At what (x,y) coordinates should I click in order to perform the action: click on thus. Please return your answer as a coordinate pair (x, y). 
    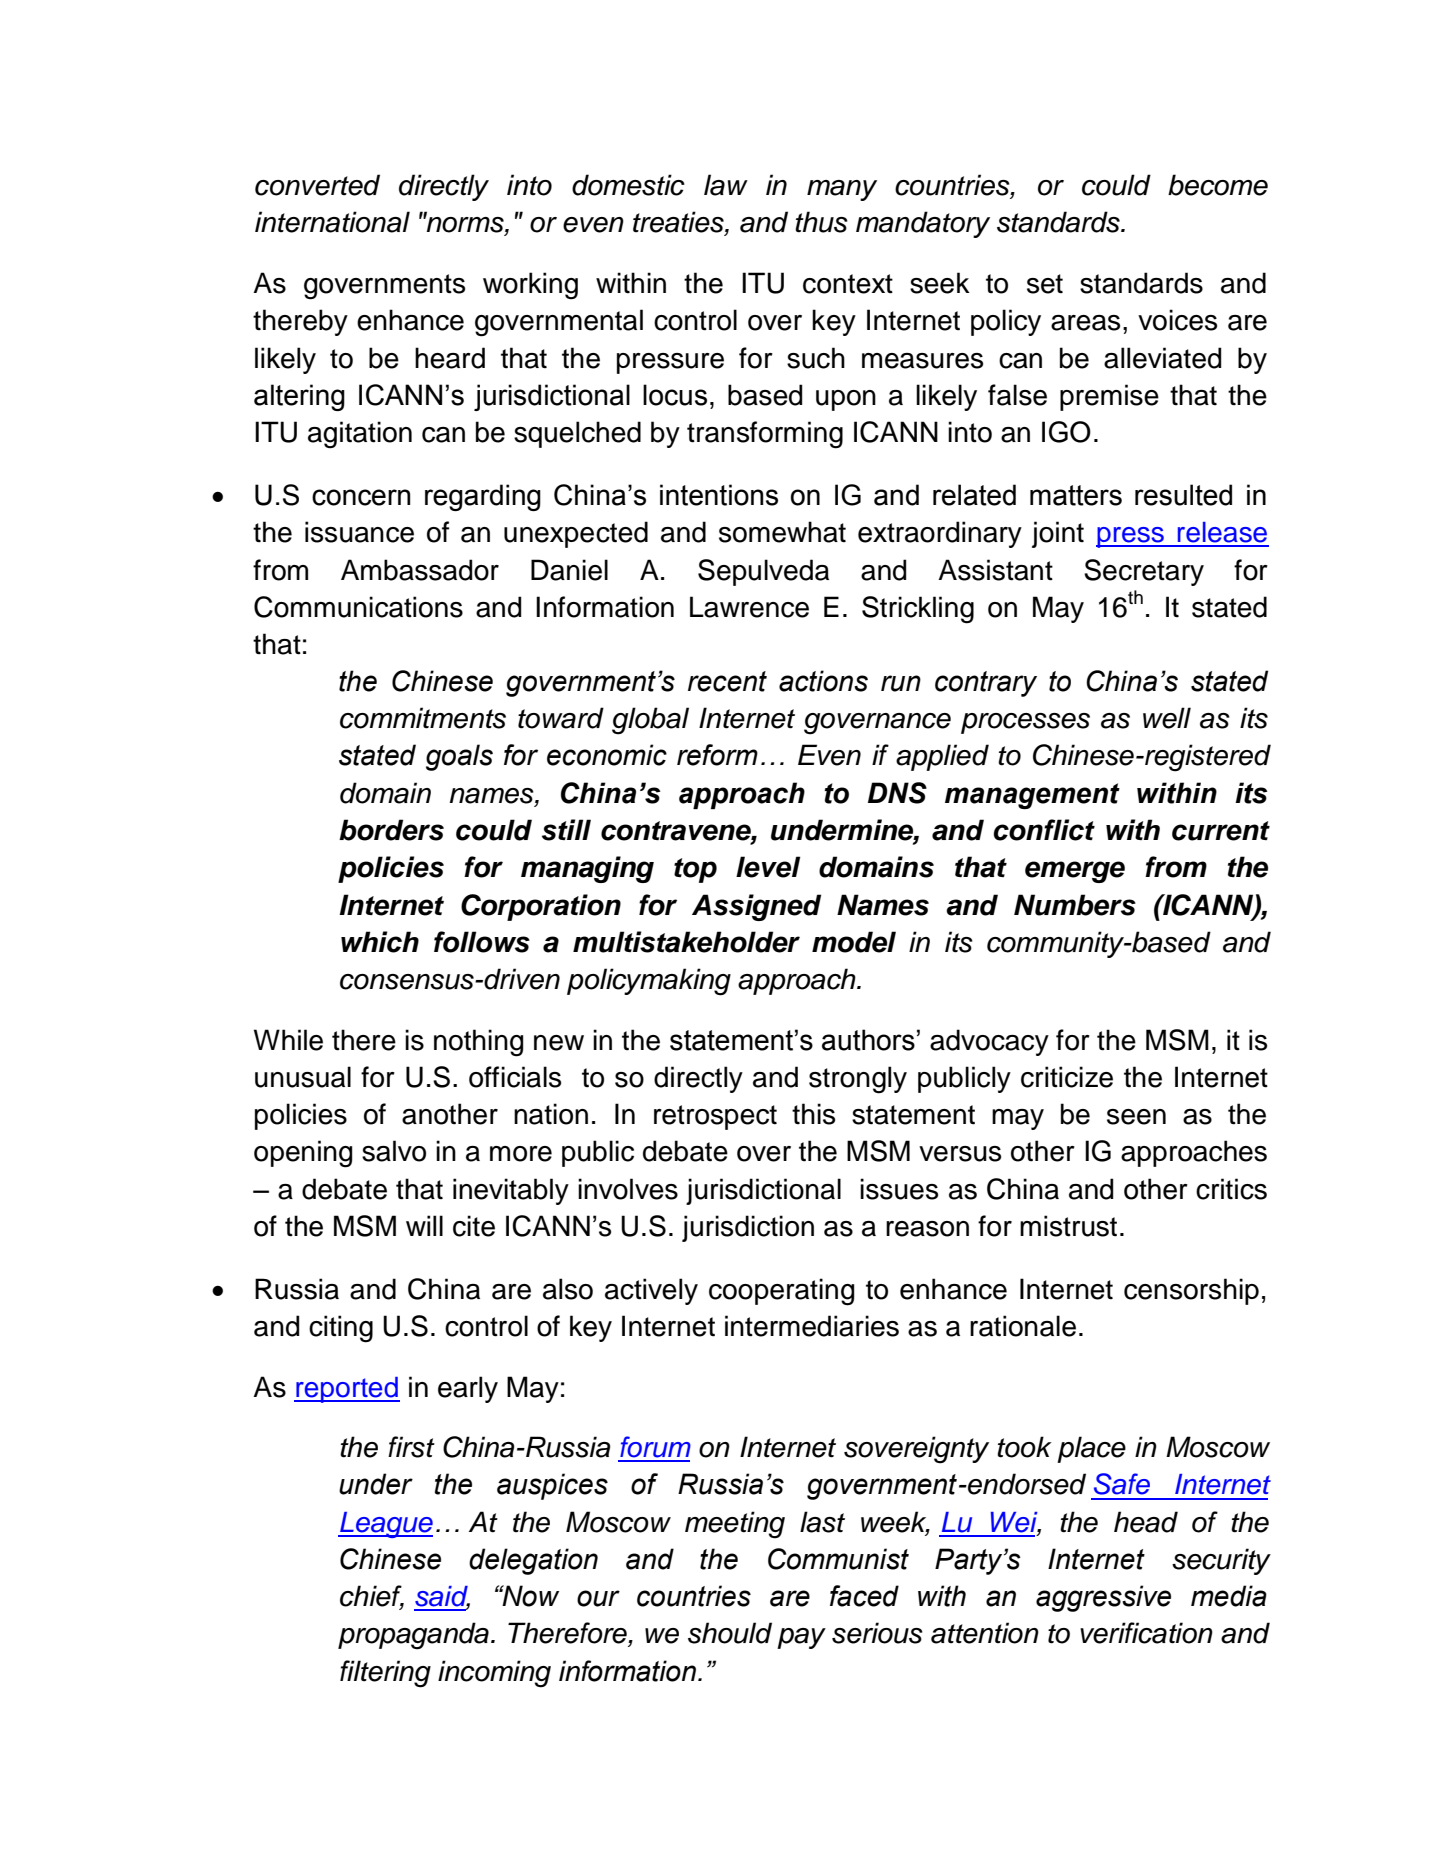
    Looking at the image, I should click on (821, 222).
